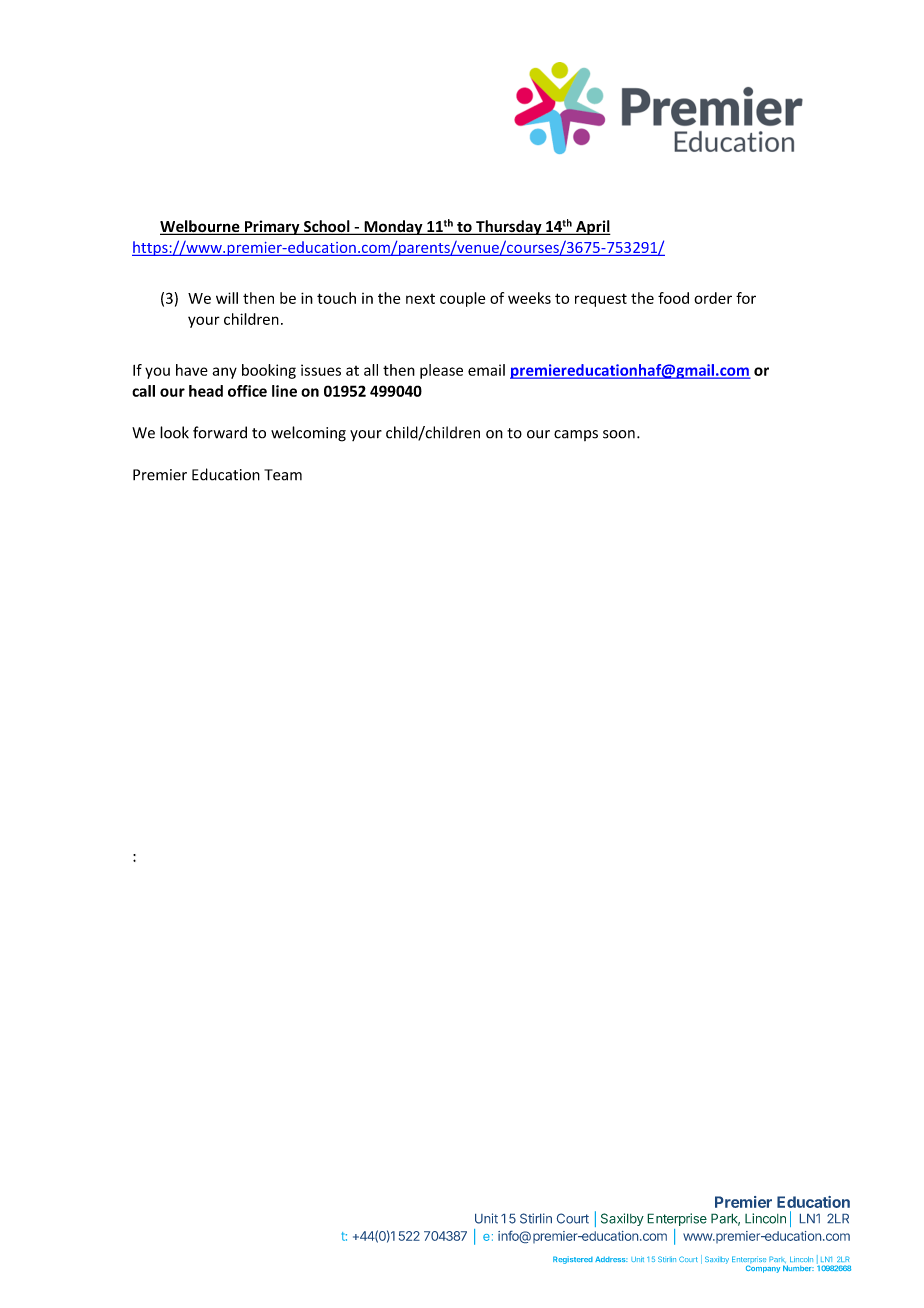 The image size is (924, 1308). I want to click on email, so click(486, 370).
